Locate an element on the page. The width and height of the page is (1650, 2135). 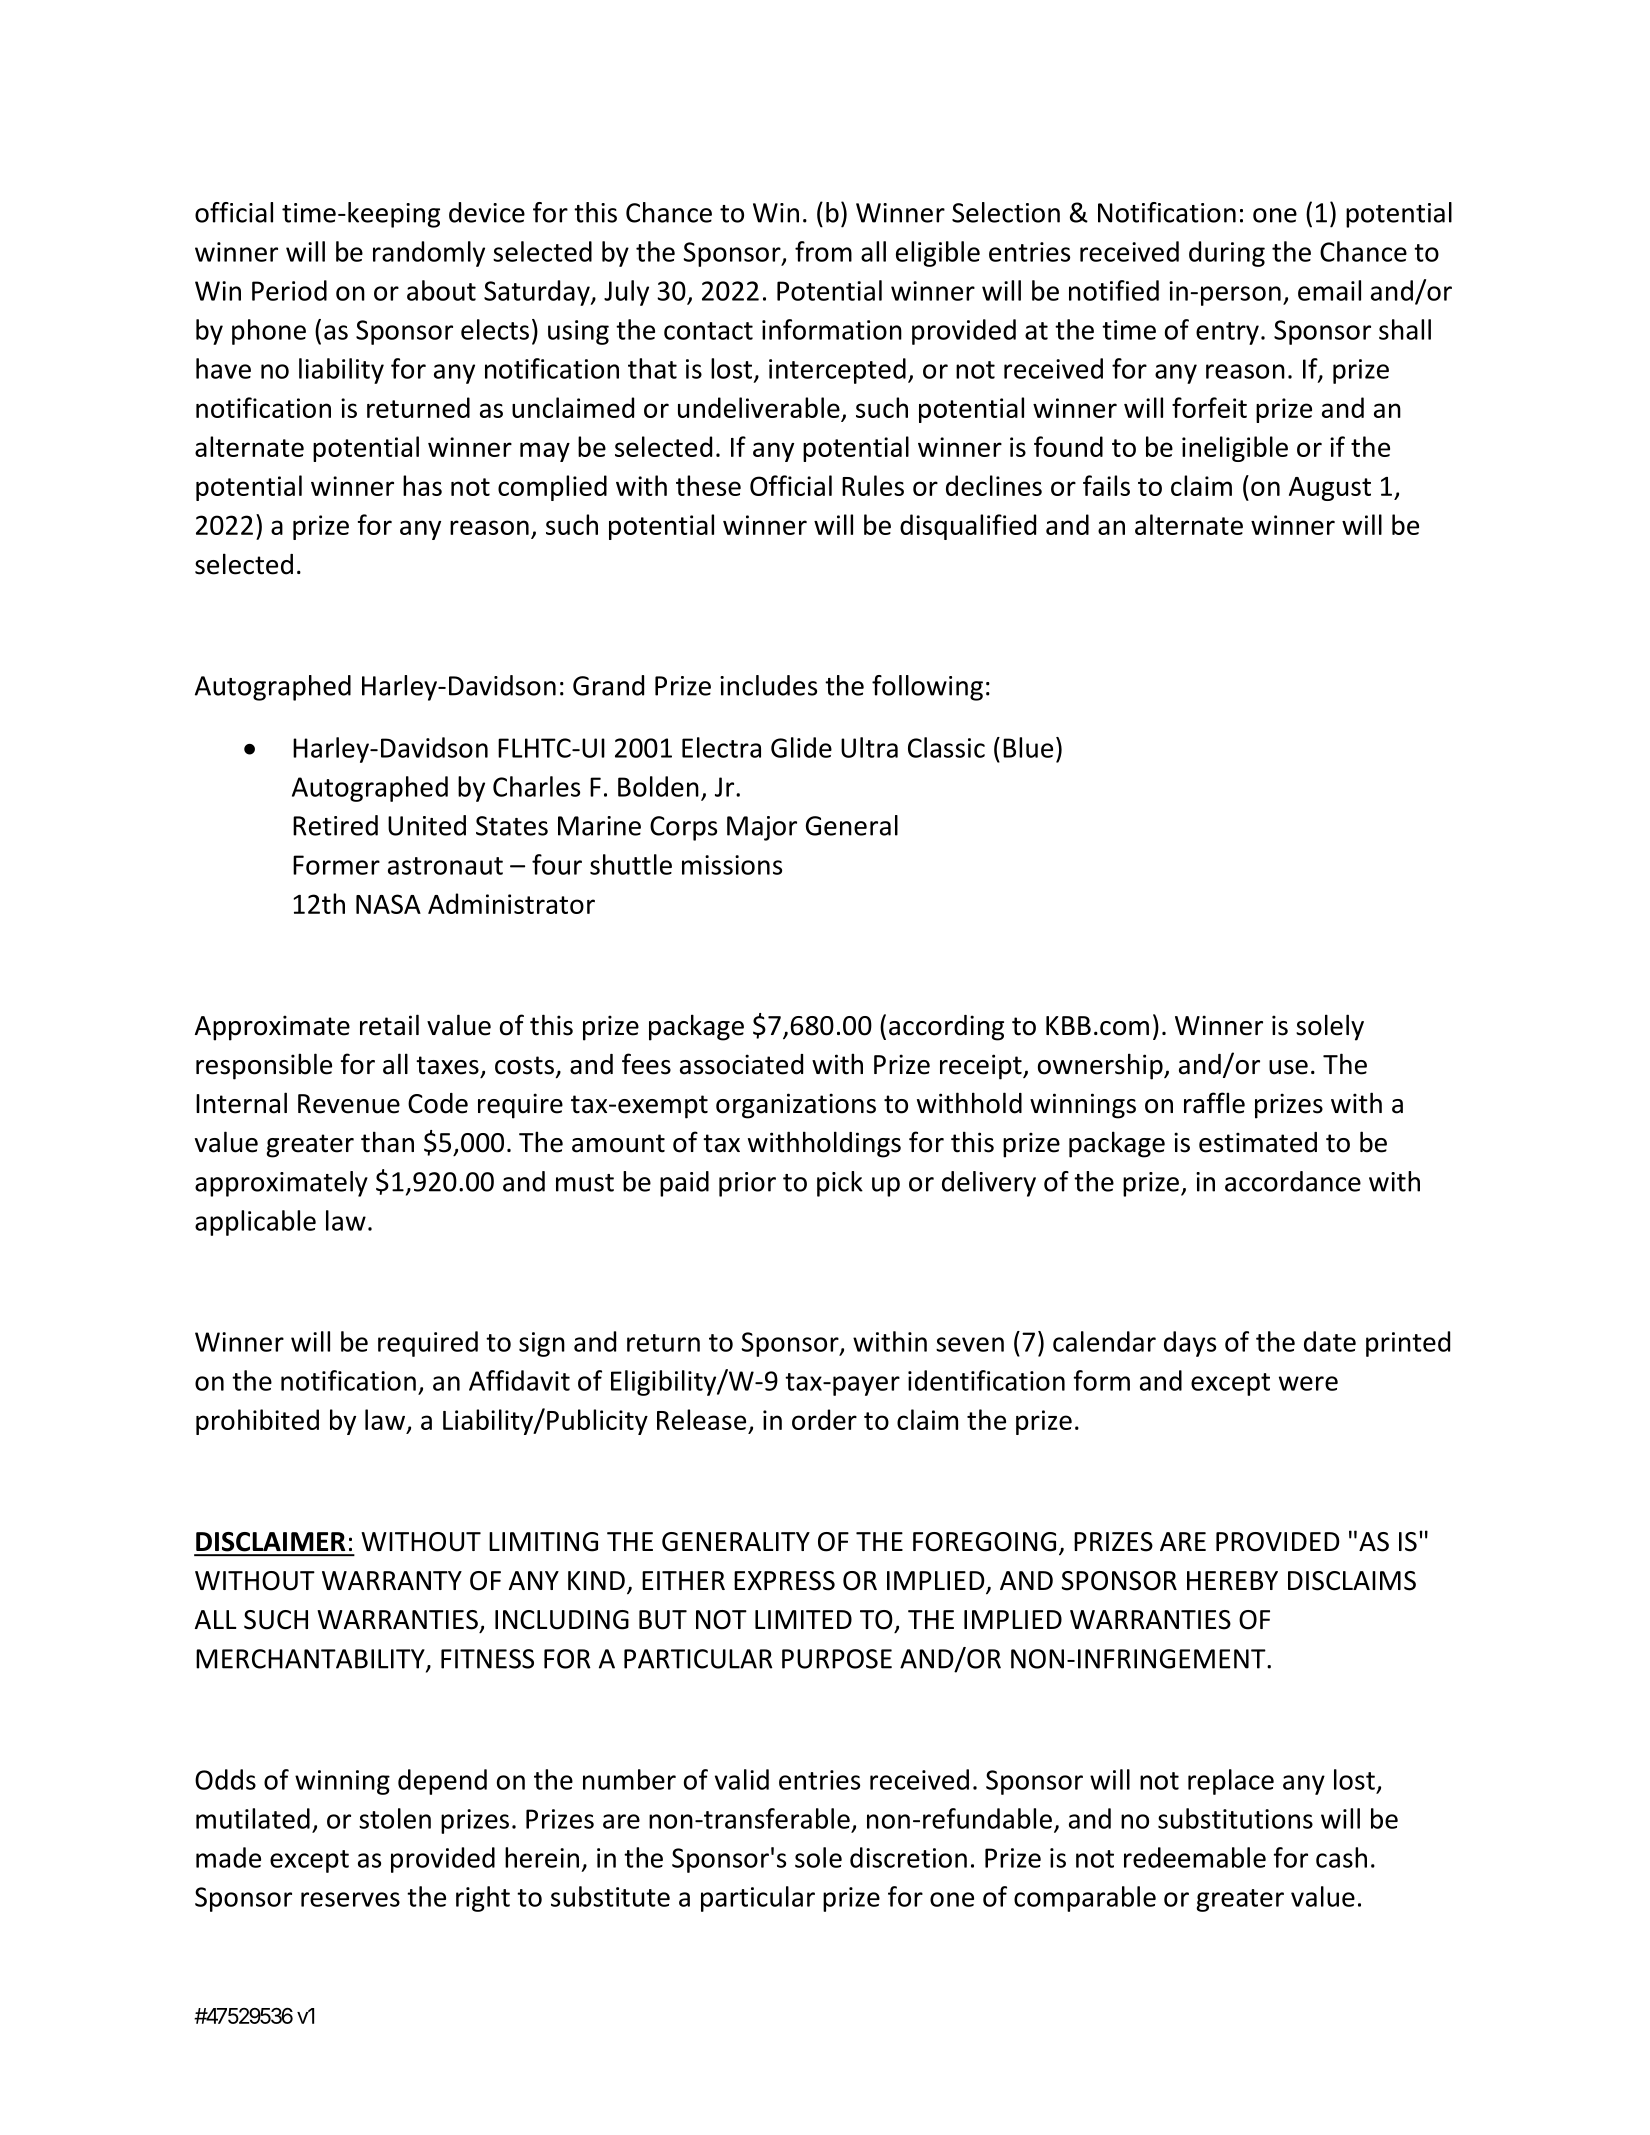
discretion is located at coordinates (908, 1857).
